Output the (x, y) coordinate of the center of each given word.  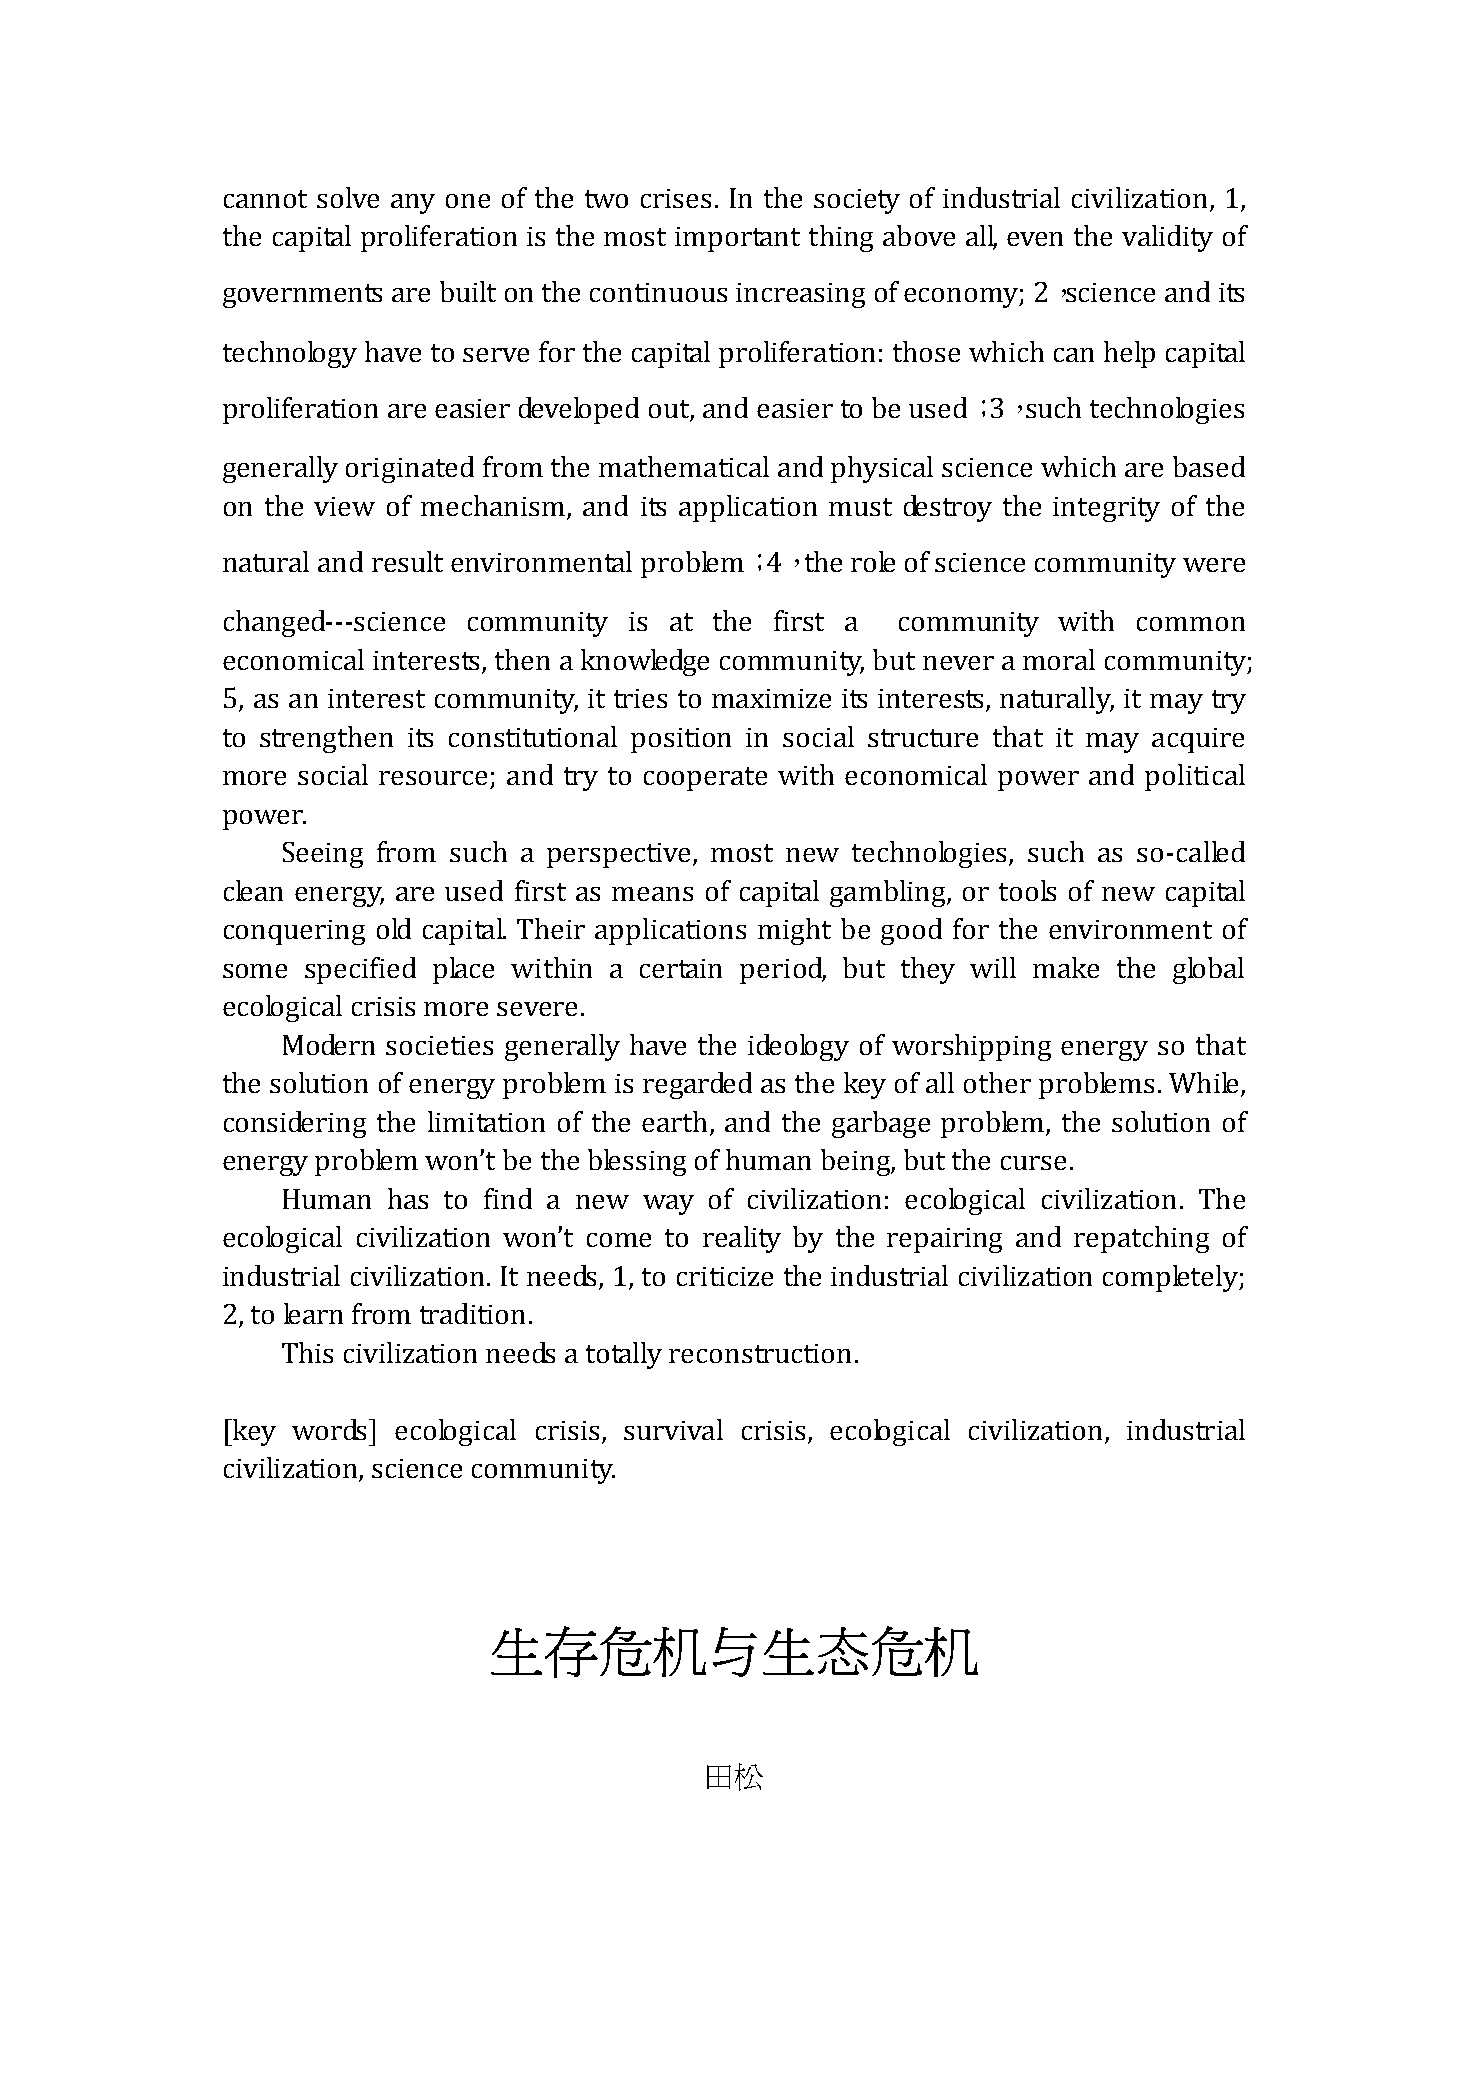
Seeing (323, 855)
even (1035, 239)
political (1195, 777)
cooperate (705, 779)
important (737, 239)
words (331, 1429)
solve (348, 197)
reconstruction (760, 1353)
